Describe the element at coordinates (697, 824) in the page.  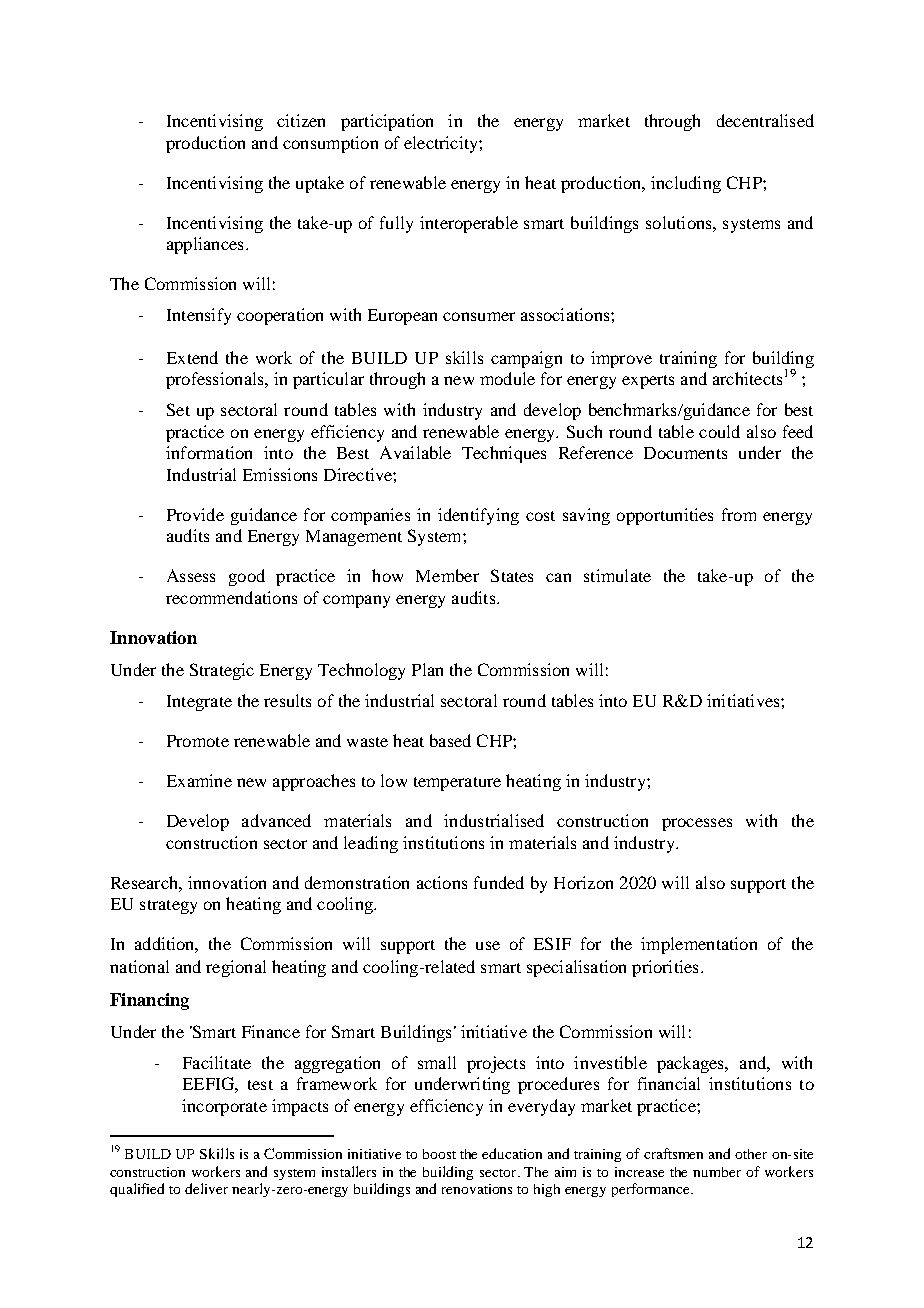
I see `processes` at that location.
